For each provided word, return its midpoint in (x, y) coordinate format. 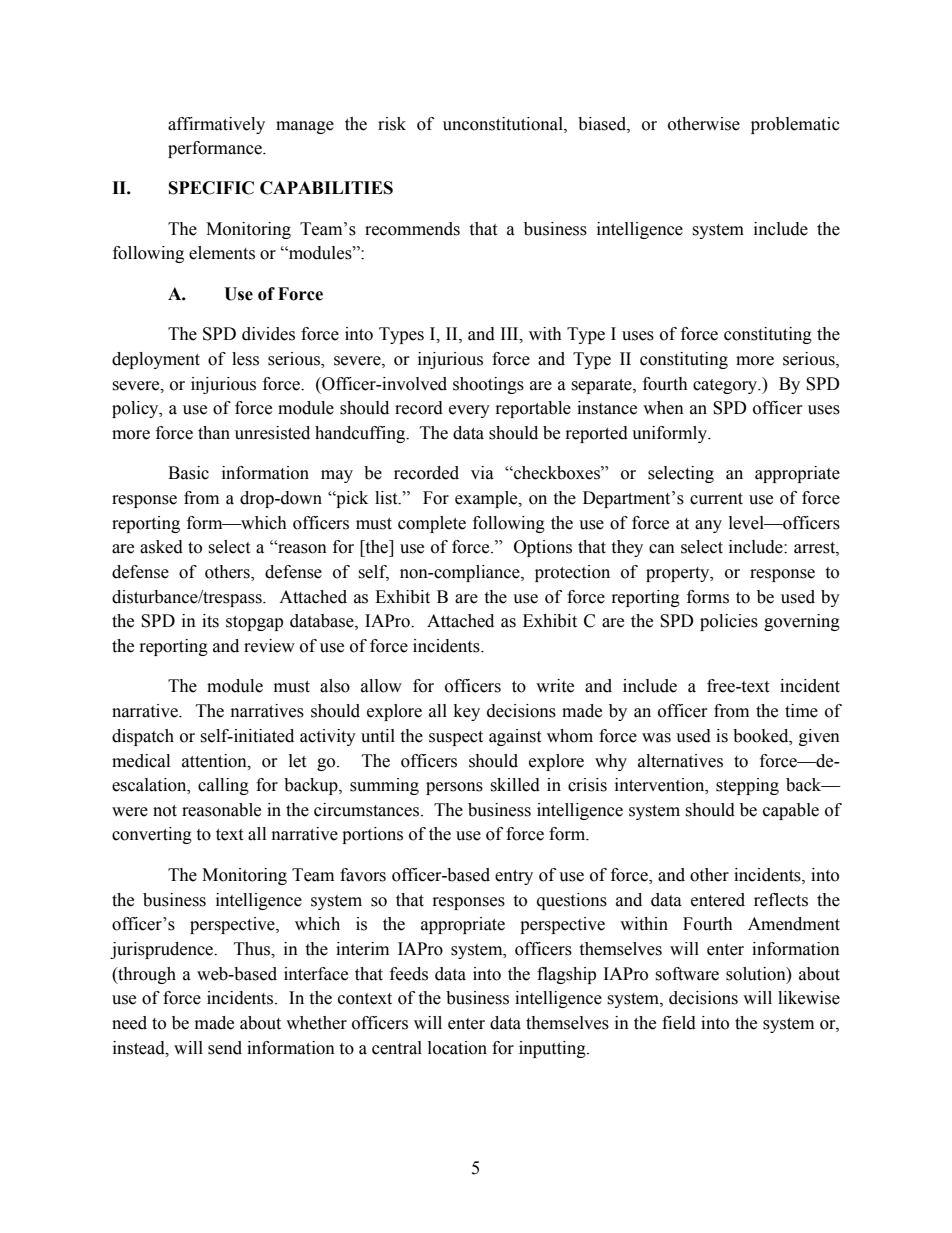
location (457, 1048)
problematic (795, 125)
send (225, 1048)
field (679, 1023)
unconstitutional (504, 124)
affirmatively (216, 125)
